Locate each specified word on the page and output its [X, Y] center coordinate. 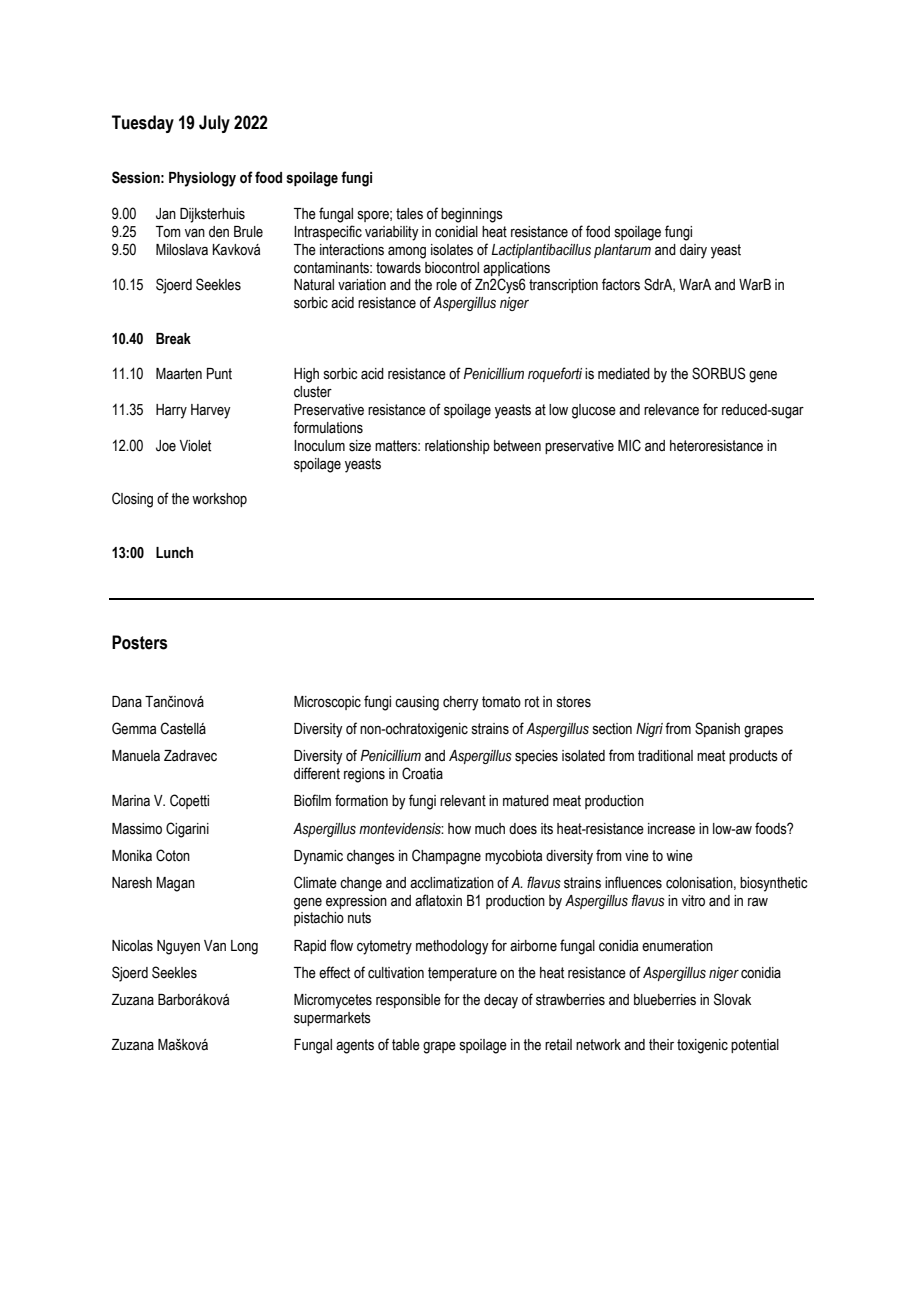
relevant [463, 801]
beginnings [472, 215]
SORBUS [719, 373]
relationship [457, 447]
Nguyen [178, 947]
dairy [693, 251]
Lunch [174, 553]
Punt [219, 374]
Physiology [202, 179]
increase [671, 829]
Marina [131, 800]
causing [417, 703]
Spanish [717, 729]
